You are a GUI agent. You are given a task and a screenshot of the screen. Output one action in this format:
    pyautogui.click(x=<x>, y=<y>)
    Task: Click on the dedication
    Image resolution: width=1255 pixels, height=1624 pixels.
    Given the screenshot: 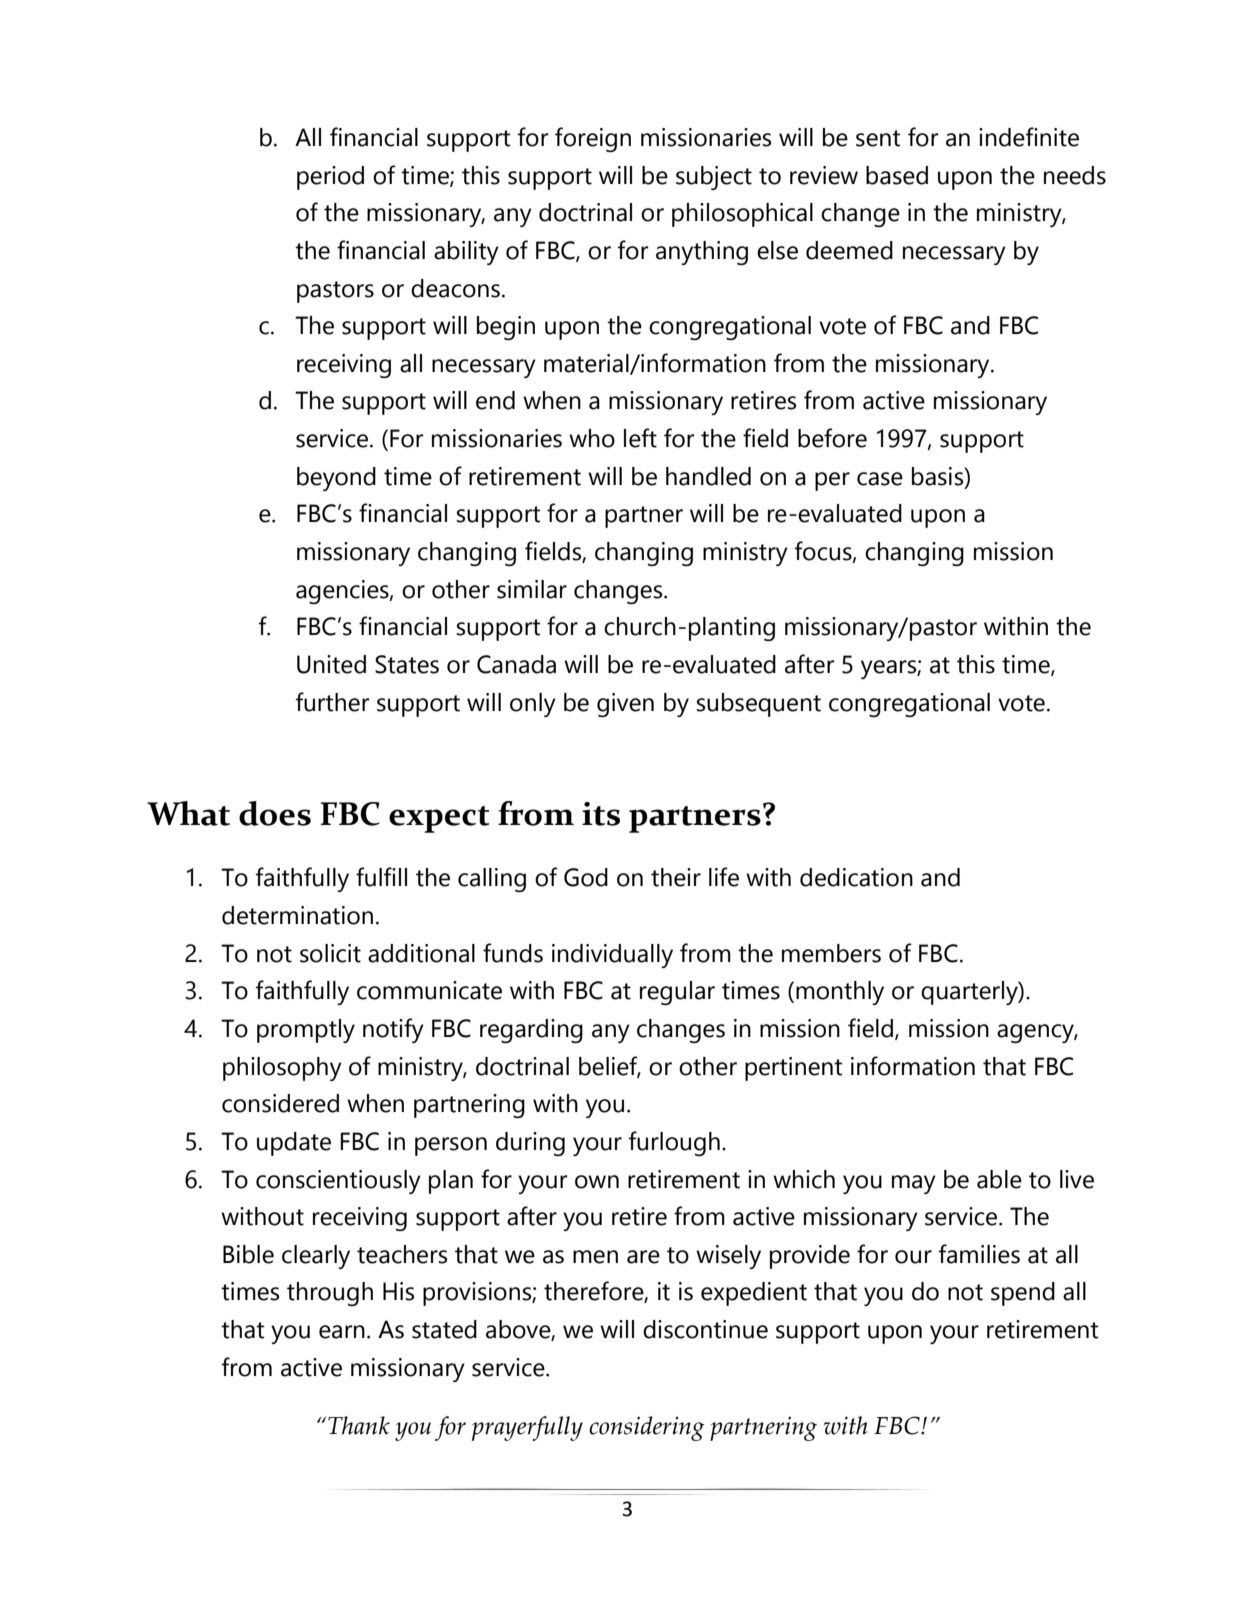 What is the action you would take?
    pyautogui.click(x=856, y=877)
